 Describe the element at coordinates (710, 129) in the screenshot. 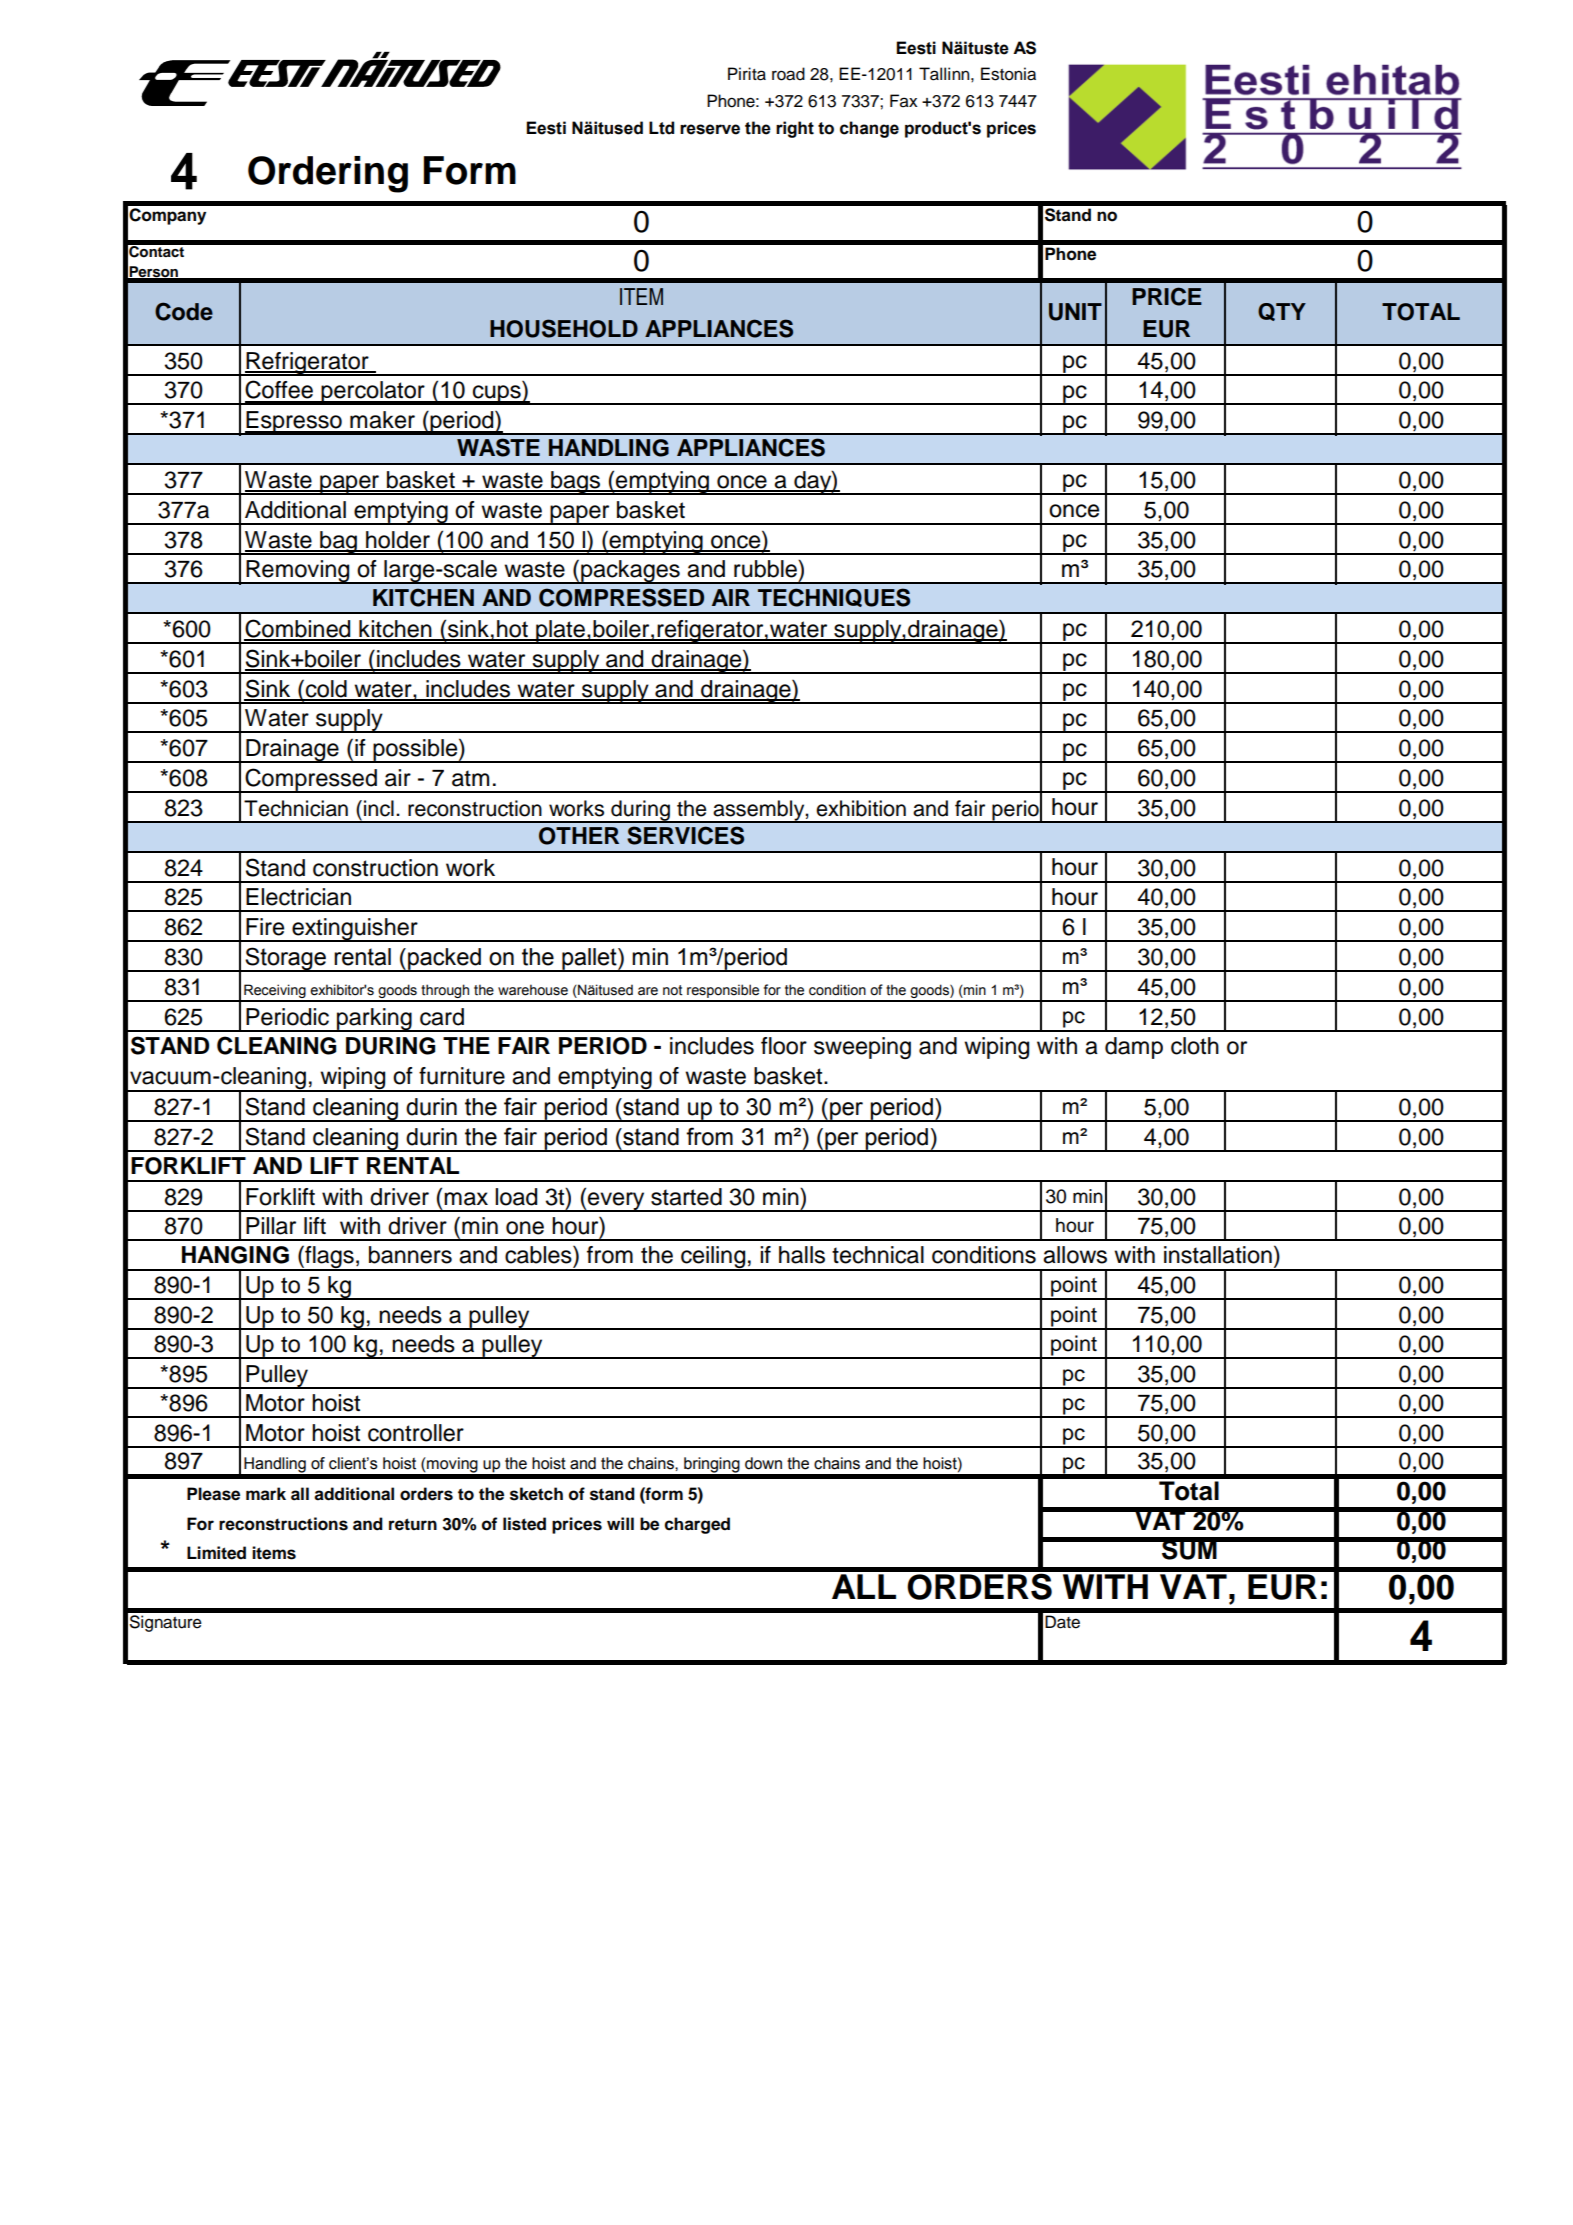

I see `reserve` at that location.
